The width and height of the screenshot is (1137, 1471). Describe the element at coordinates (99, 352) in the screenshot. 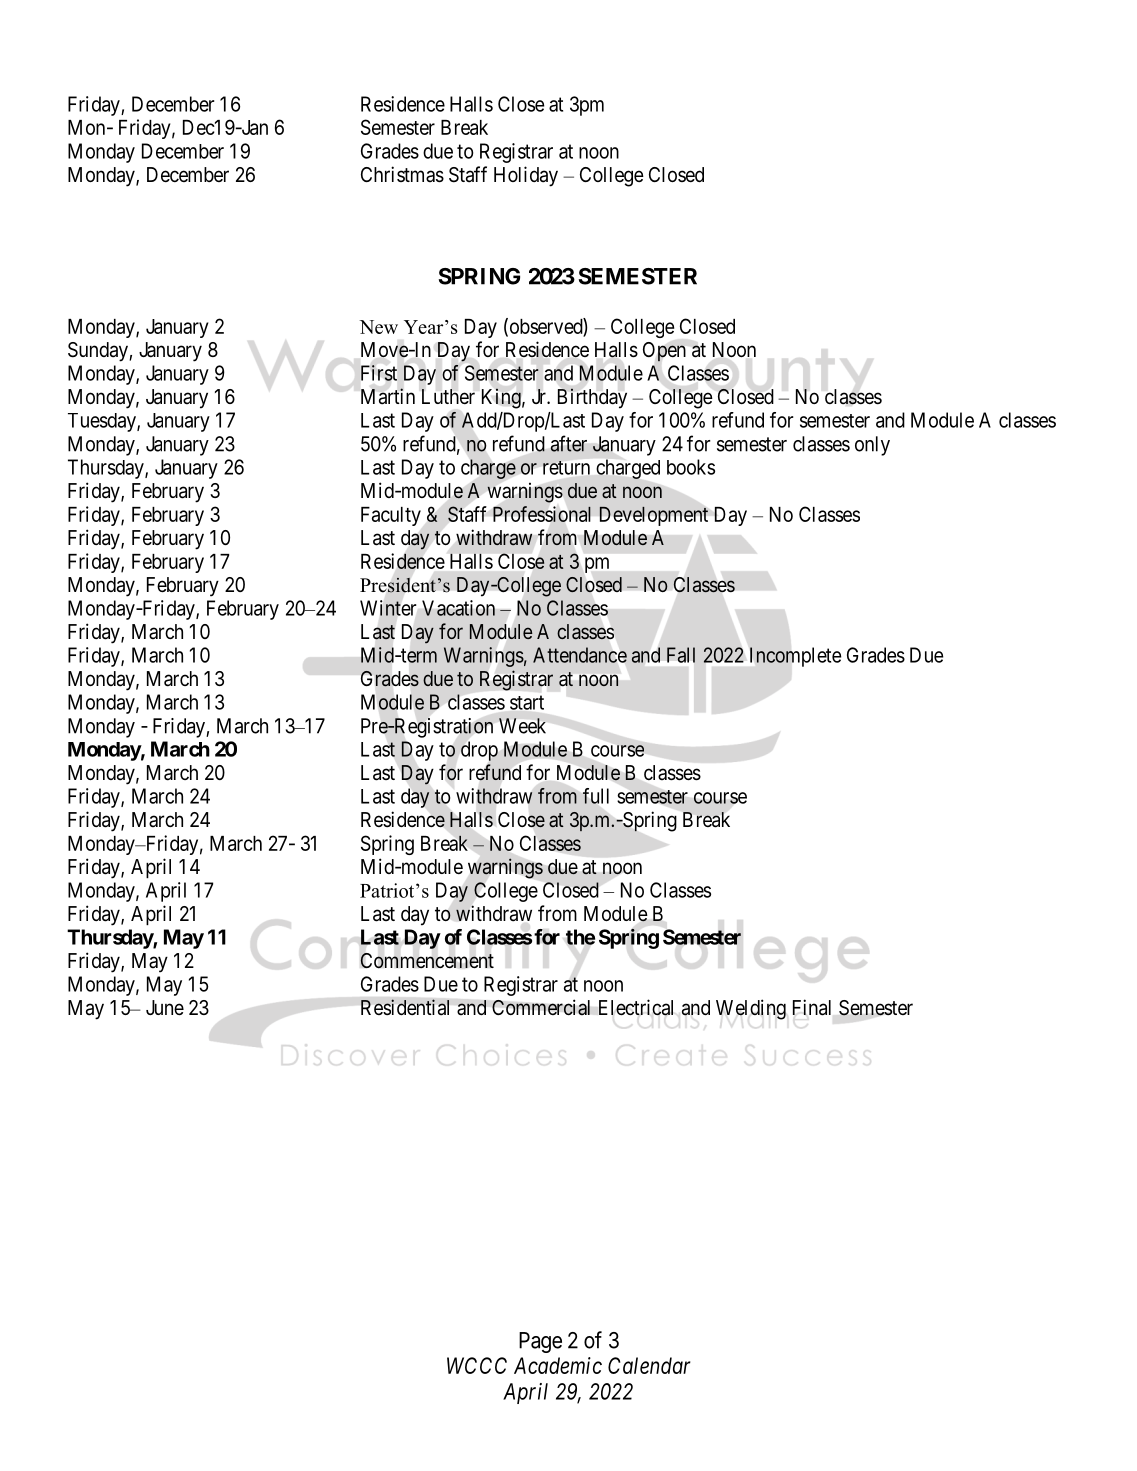

I see `Sunday` at that location.
